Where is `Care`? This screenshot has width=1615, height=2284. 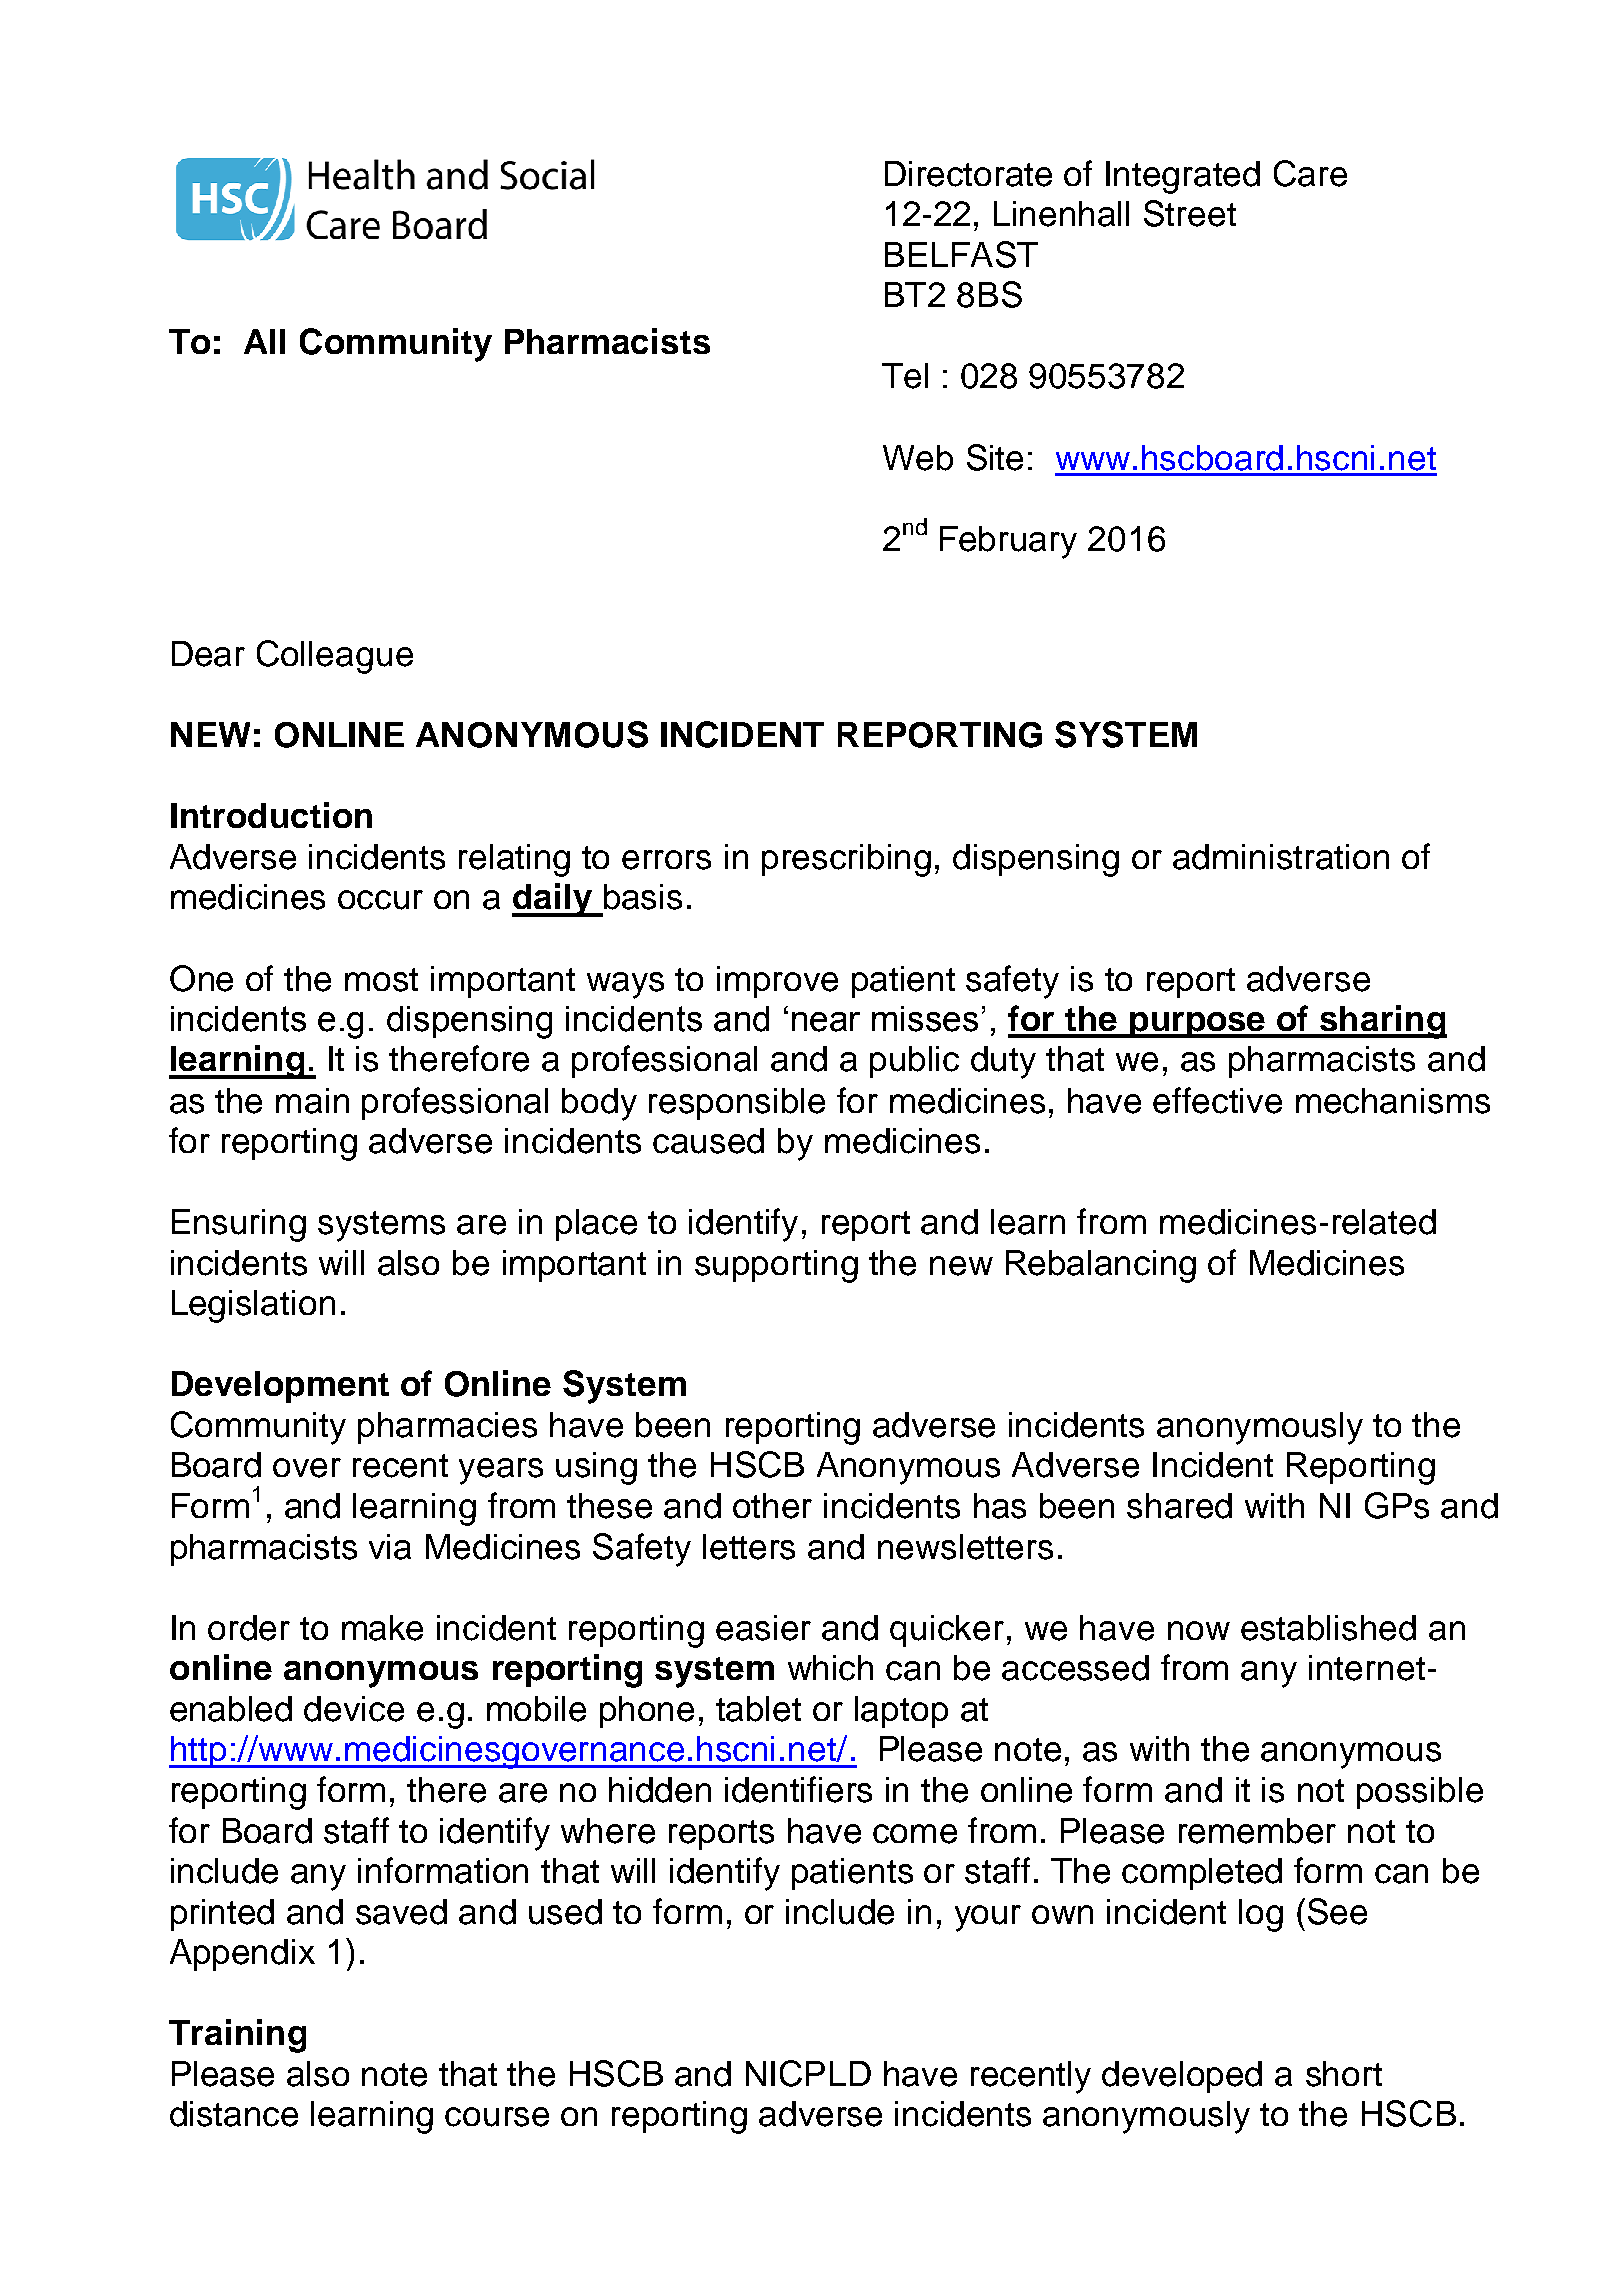
Care is located at coordinates (1310, 173).
